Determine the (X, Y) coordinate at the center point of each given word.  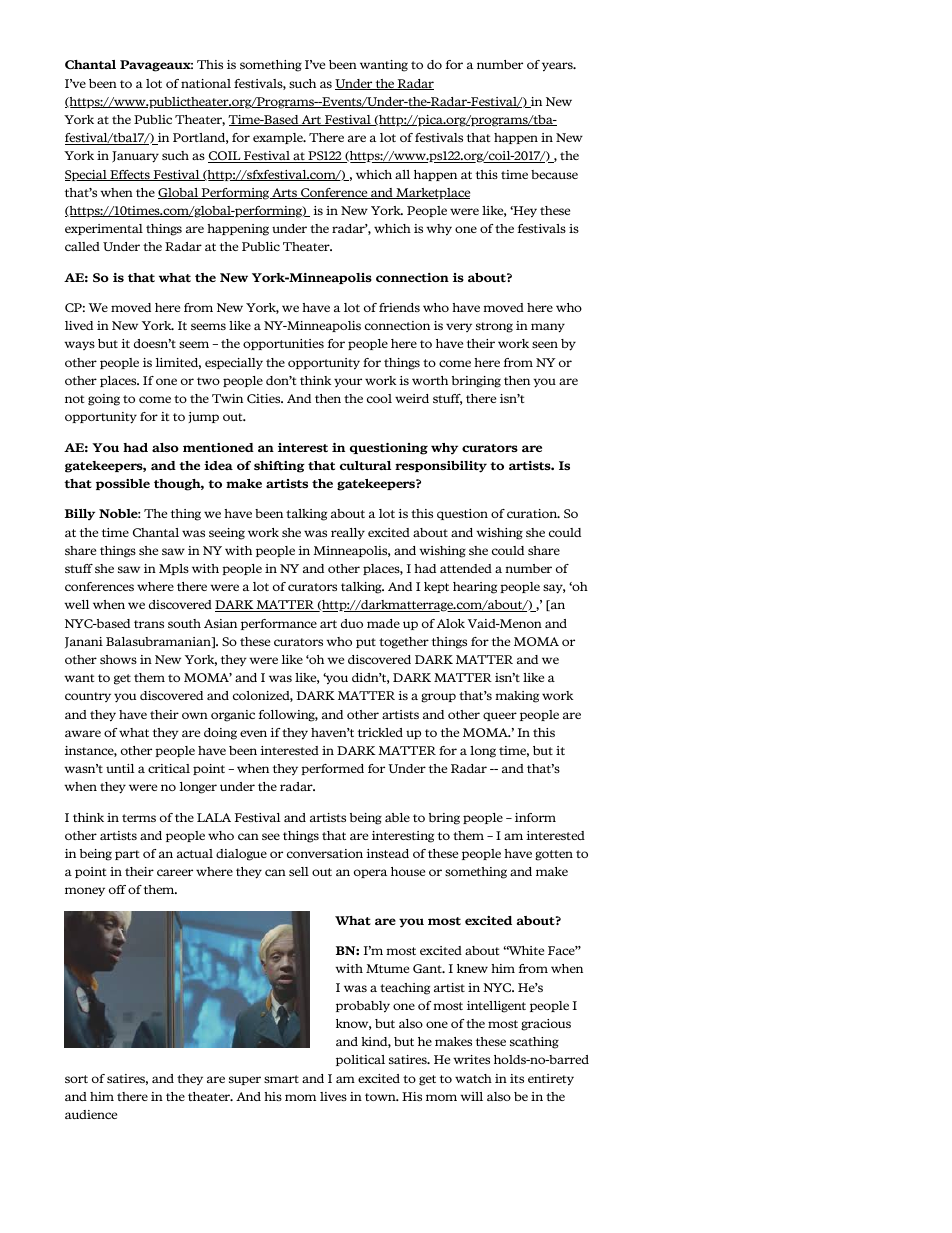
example (279, 138)
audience (91, 1114)
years (558, 67)
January (135, 157)
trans (149, 624)
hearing (475, 588)
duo (352, 623)
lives (333, 1096)
